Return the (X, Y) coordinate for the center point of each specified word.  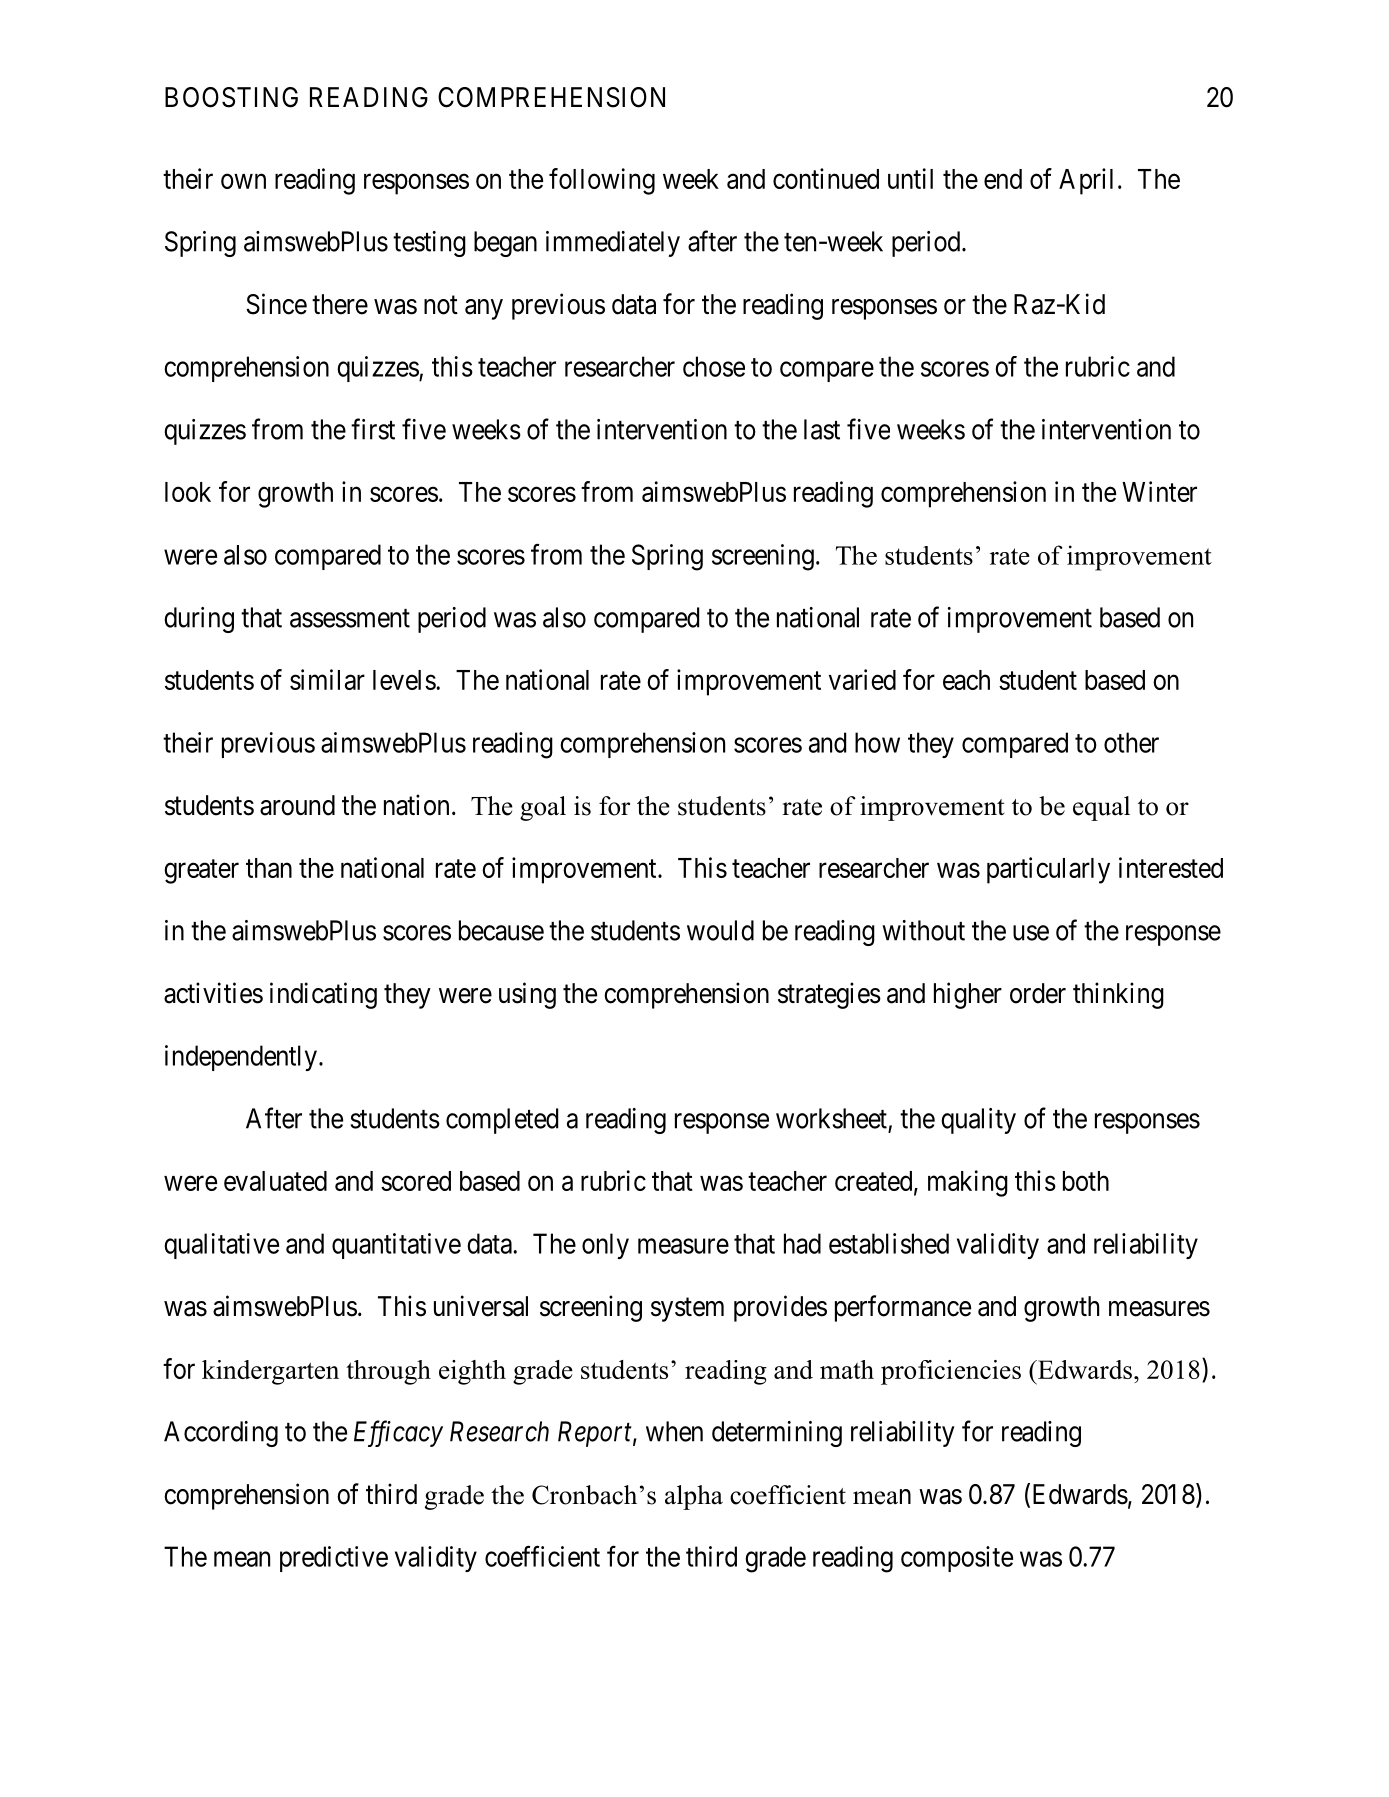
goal (543, 808)
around (297, 805)
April (1086, 181)
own (243, 181)
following (602, 181)
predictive (334, 1559)
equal (1101, 808)
